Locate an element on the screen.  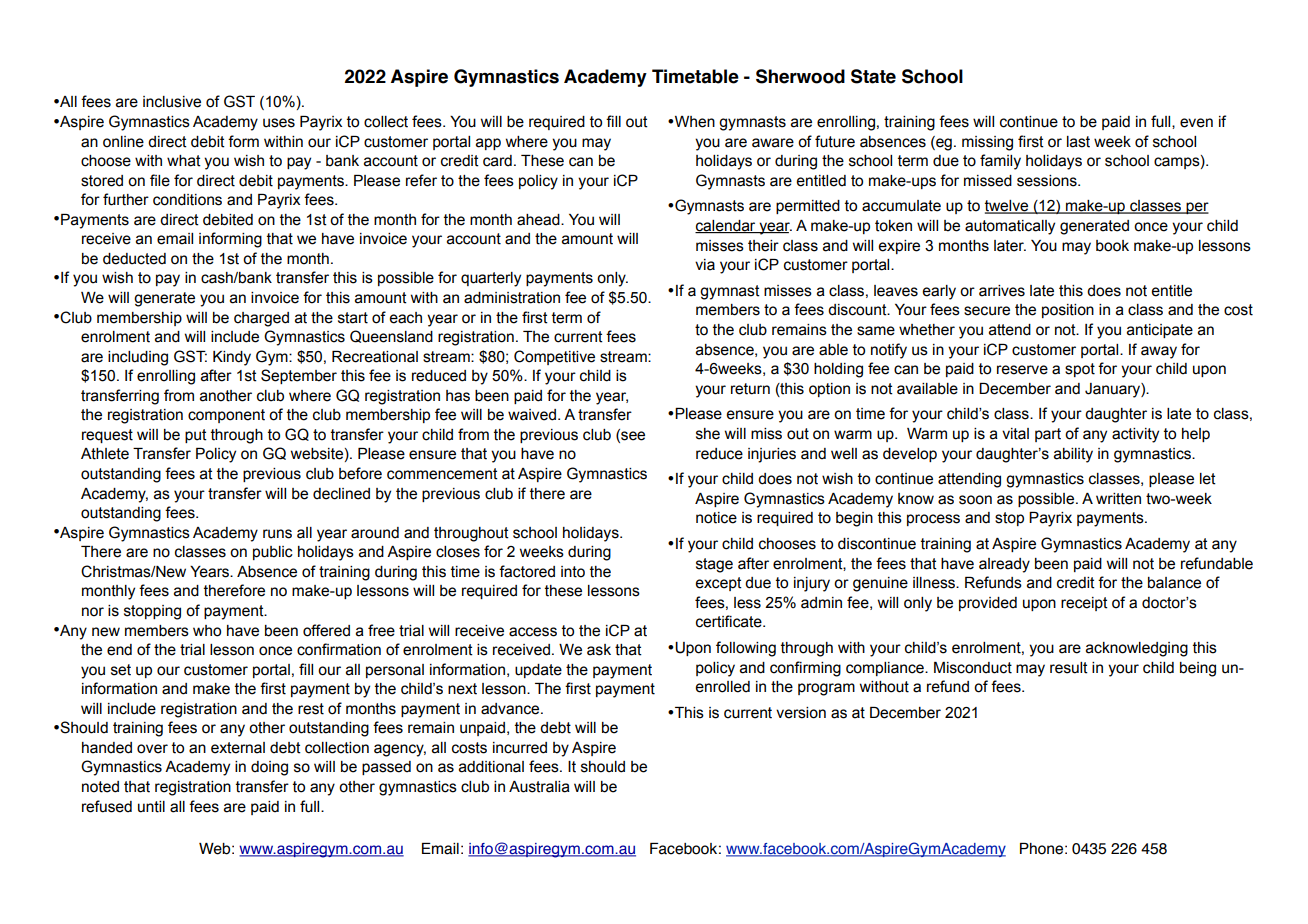
automatically is located at coordinates (1010, 227).
